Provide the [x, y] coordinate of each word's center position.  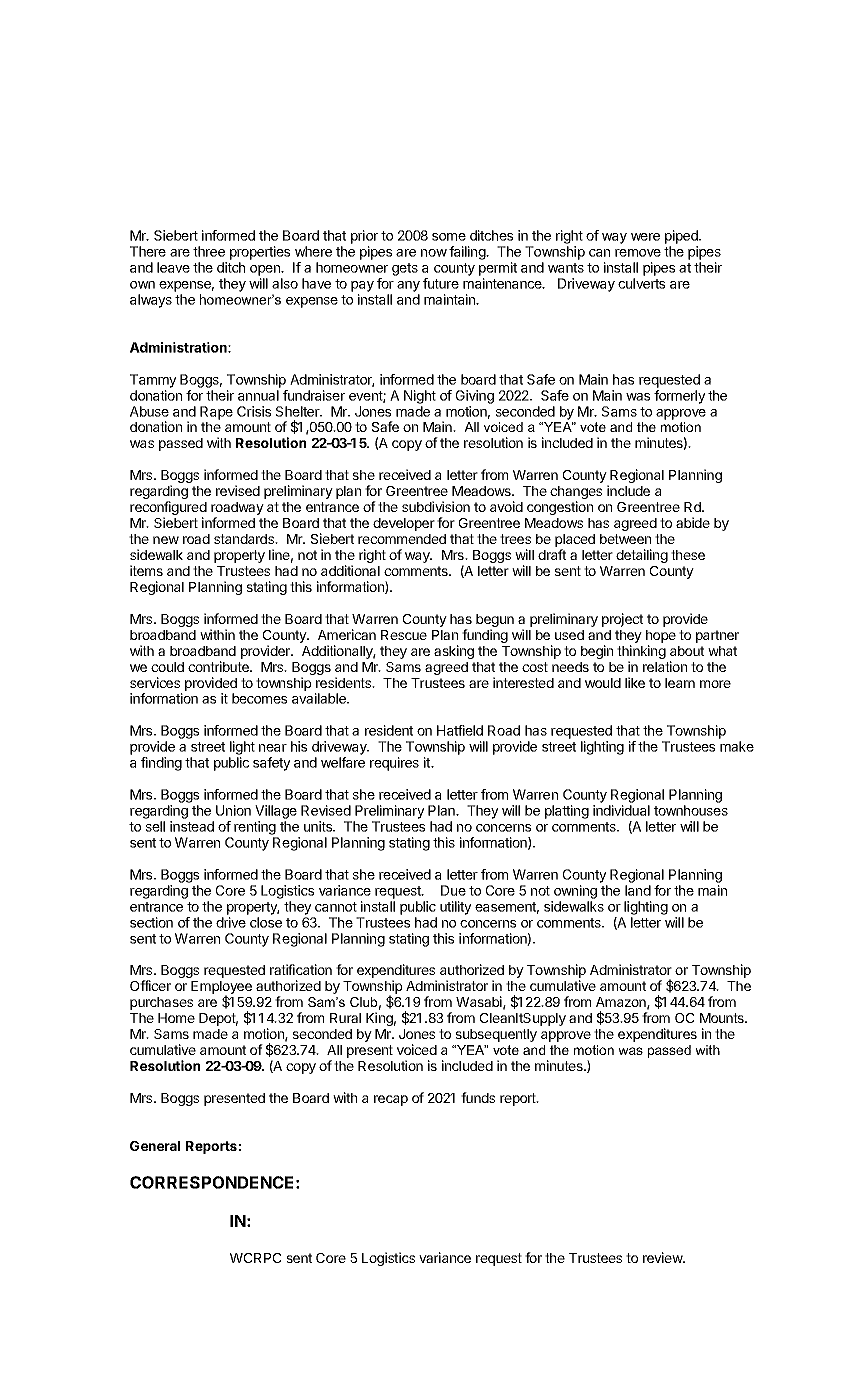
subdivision [436, 506]
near [273, 748]
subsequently [496, 1035]
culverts [641, 283]
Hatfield [460, 730]
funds [478, 1097]
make [737, 746]
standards [245, 539]
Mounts [723, 1018]
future [441, 283]
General [155, 1146]
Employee [221, 989]
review [663, 1257]
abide [693, 522]
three [209, 251]
